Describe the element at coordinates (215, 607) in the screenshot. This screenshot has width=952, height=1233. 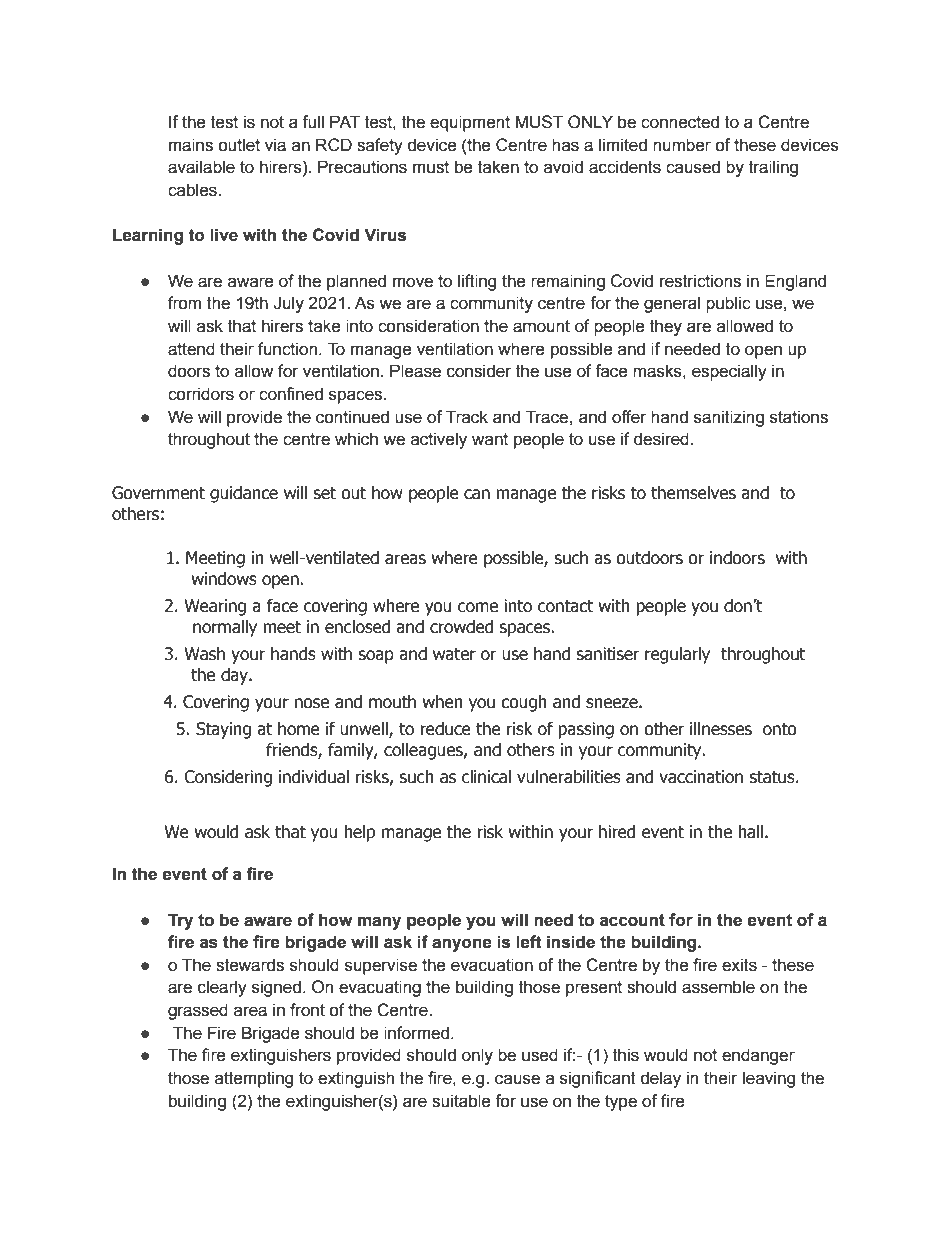
I see `Wearing` at that location.
